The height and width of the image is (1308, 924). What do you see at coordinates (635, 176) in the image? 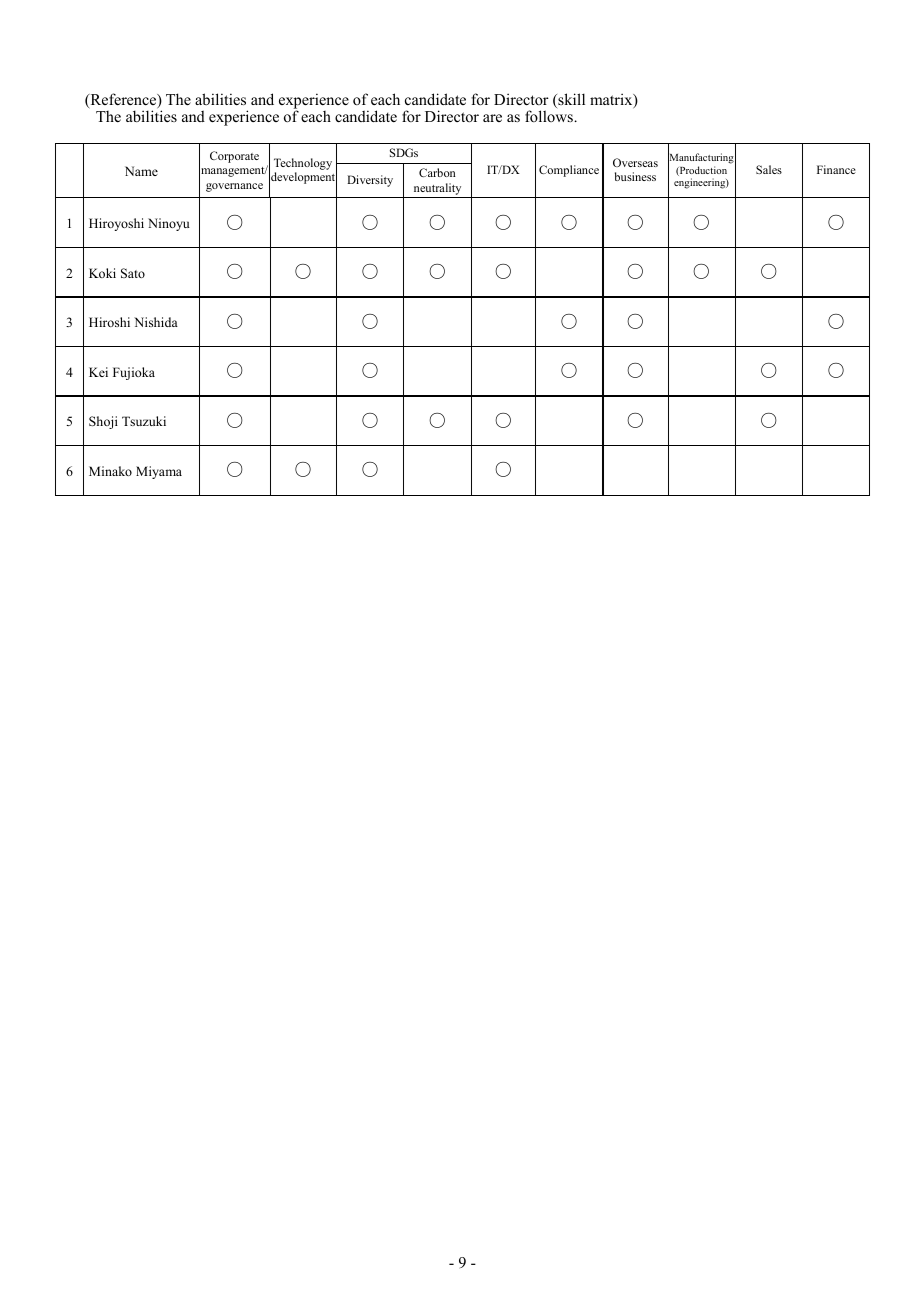
I see `business` at bounding box center [635, 176].
